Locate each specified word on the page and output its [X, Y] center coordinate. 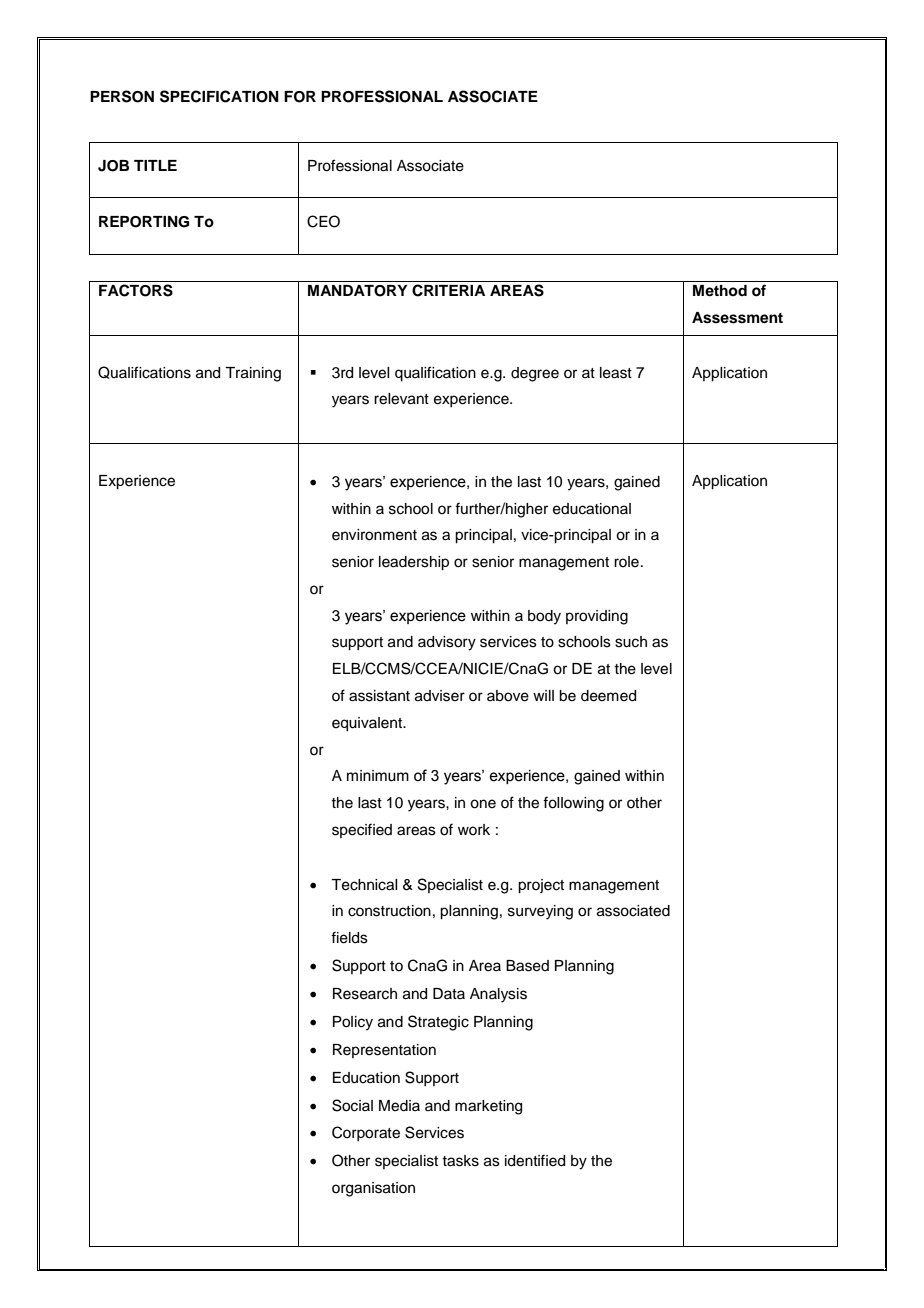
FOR [300, 97]
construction [389, 911]
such [631, 642]
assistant [379, 696]
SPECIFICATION [219, 96]
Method [720, 290]
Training [253, 374]
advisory [447, 643]
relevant [401, 399]
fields [349, 937]
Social [352, 1105]
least [616, 373]
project [541, 886]
